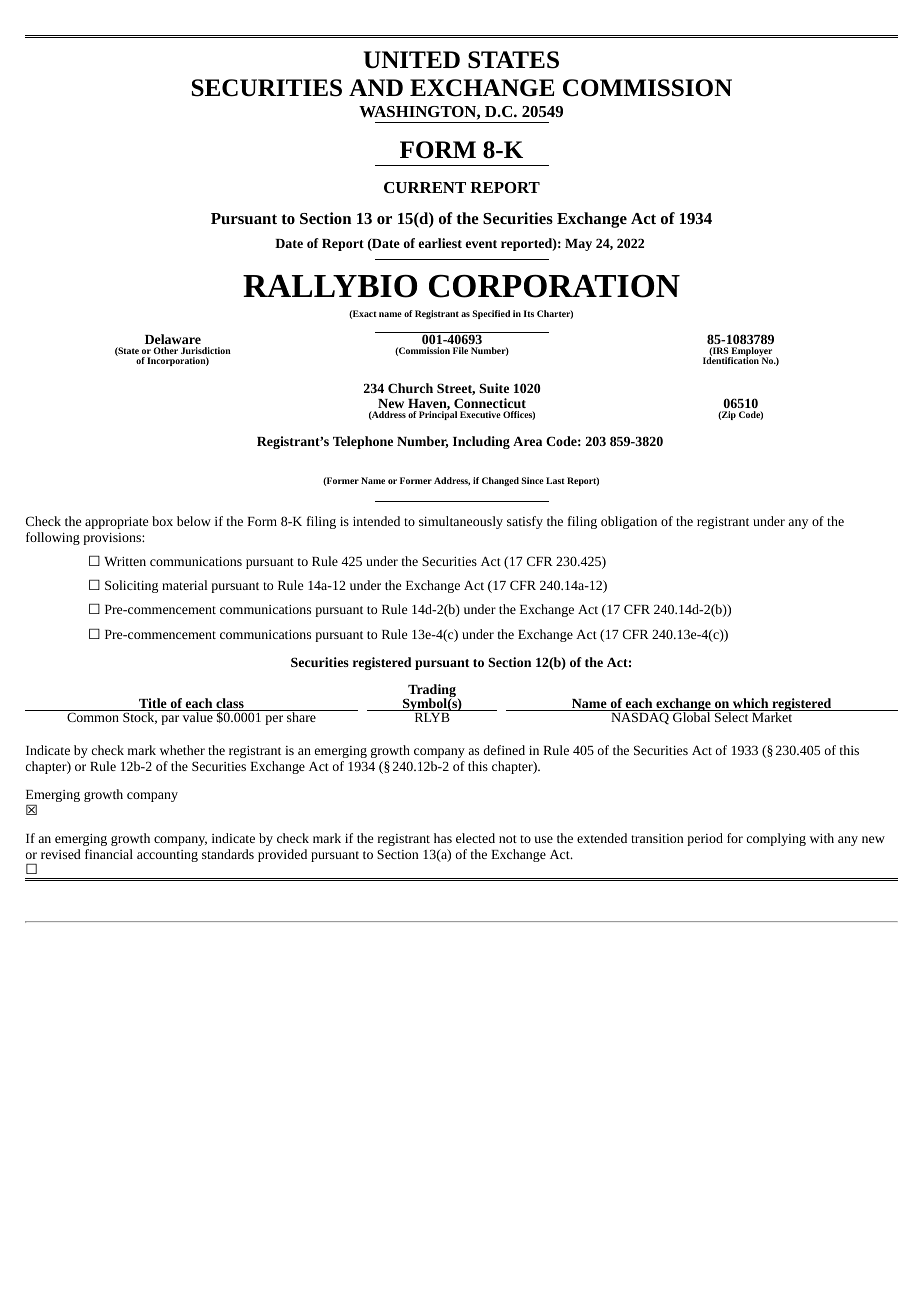 The width and height of the page is (924, 1308). Describe the element at coordinates (578, 245) in the page. I see `May` at that location.
